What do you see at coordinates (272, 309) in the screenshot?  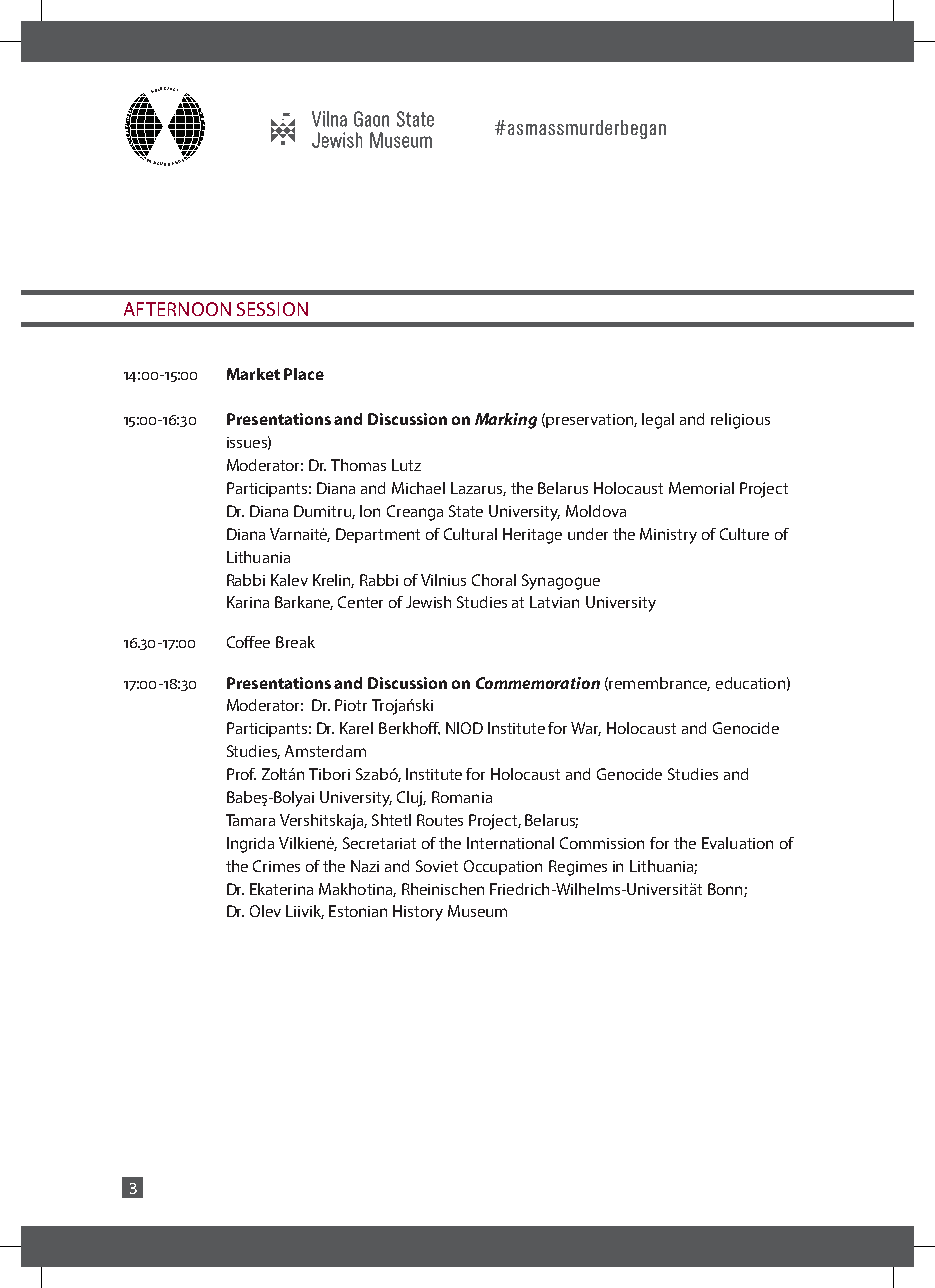 I see `SESSION` at bounding box center [272, 309].
